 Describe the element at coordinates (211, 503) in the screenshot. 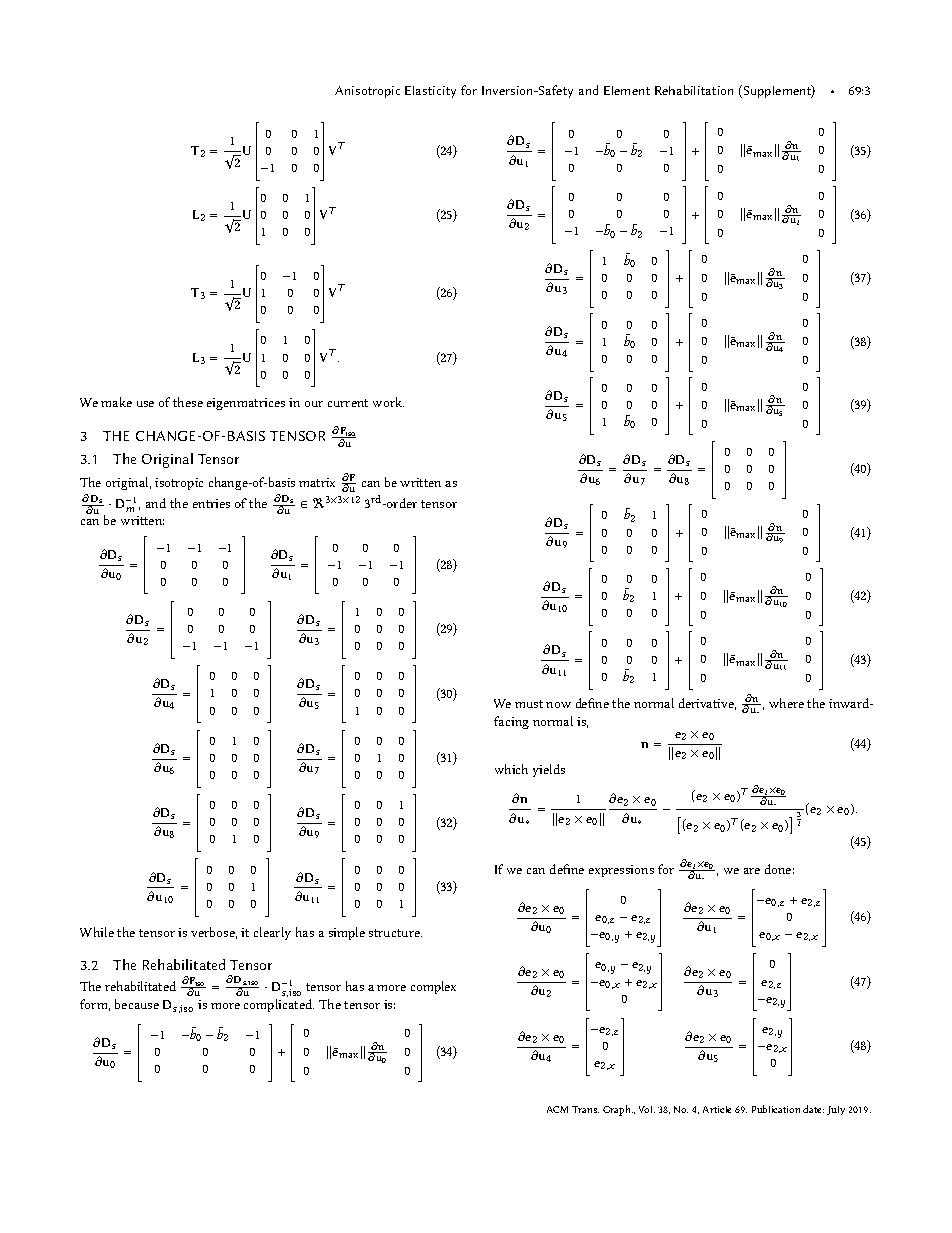

I see `entries` at that location.
